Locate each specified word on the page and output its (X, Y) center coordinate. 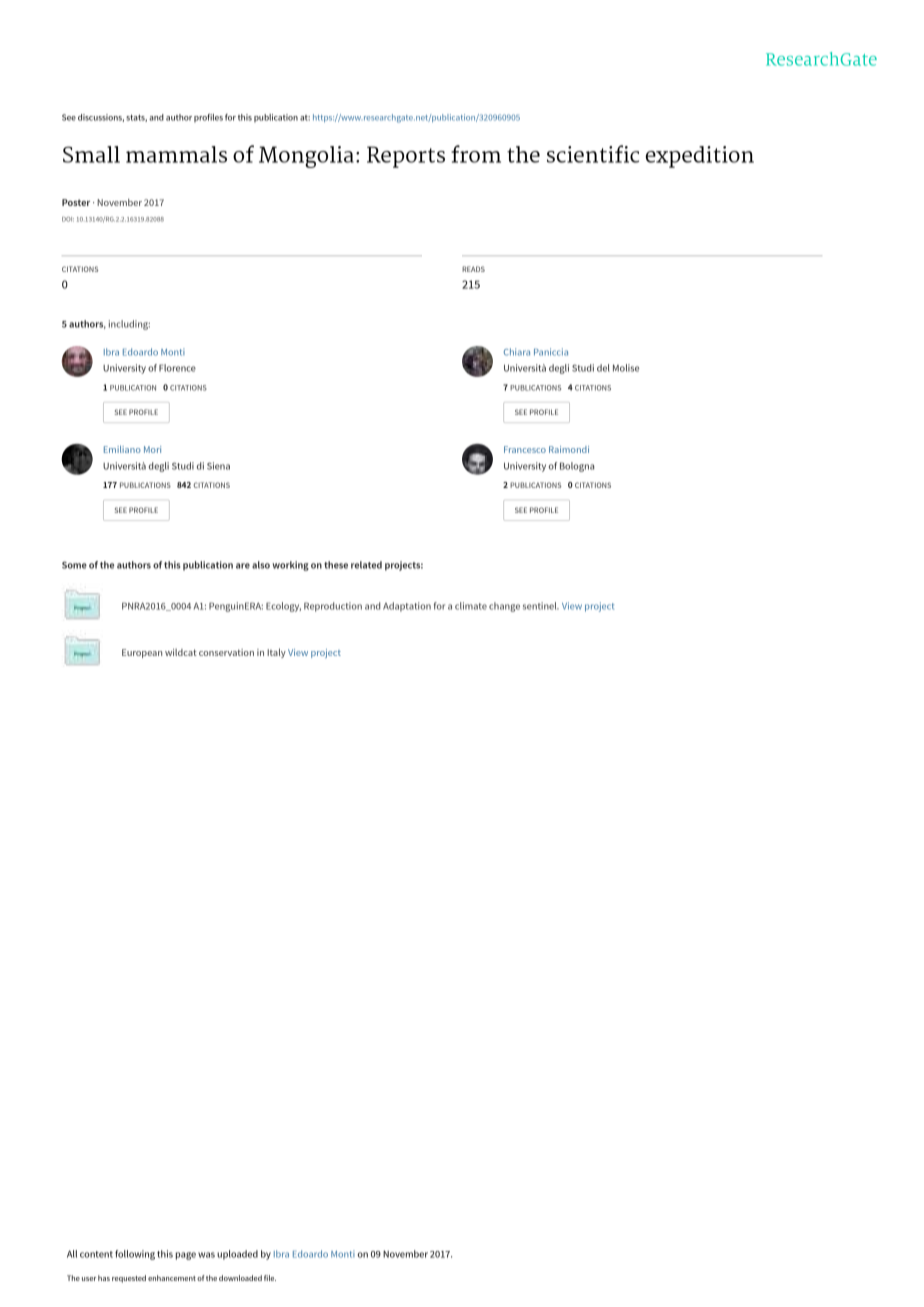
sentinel (541, 606)
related (366, 565)
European (142, 653)
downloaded (240, 1278)
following (135, 1255)
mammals (176, 154)
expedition (700, 157)
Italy (276, 653)
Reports (406, 157)
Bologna (577, 467)
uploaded (237, 1255)
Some (74, 565)
